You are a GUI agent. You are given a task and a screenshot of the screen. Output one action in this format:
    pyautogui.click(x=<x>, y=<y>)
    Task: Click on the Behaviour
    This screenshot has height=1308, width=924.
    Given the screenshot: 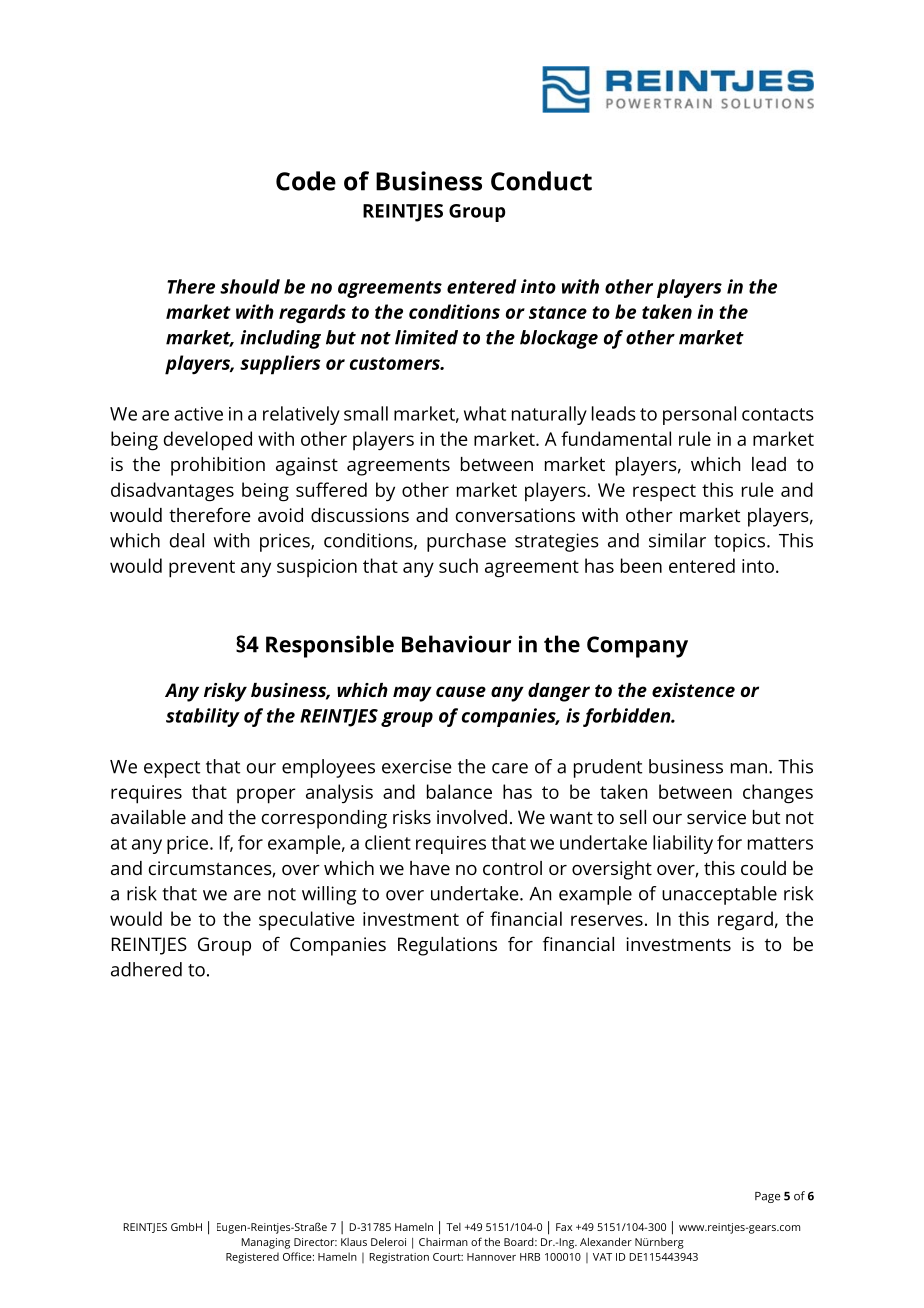 What is the action you would take?
    pyautogui.click(x=456, y=644)
